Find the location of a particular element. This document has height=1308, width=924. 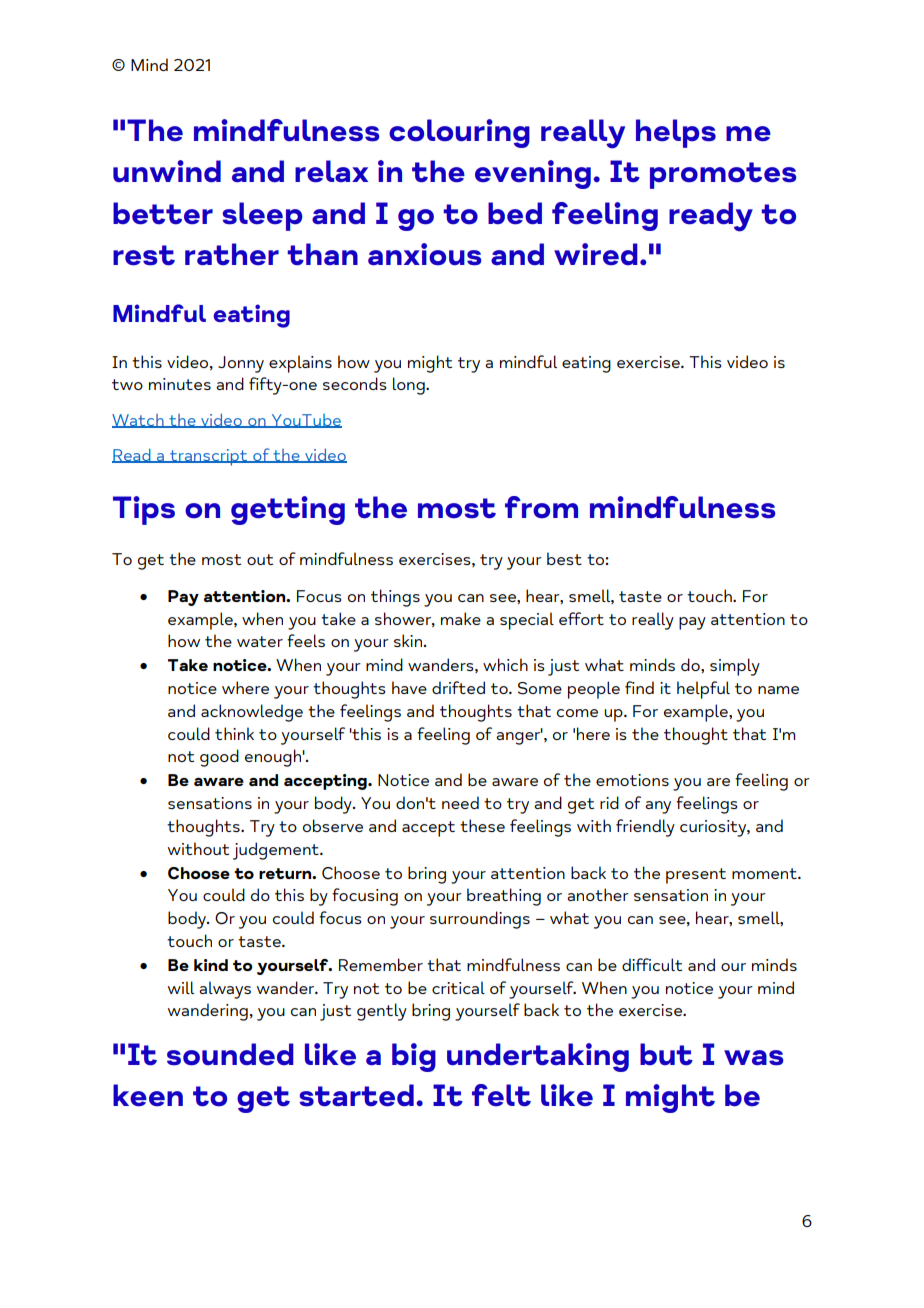

colouring is located at coordinates (459, 133).
